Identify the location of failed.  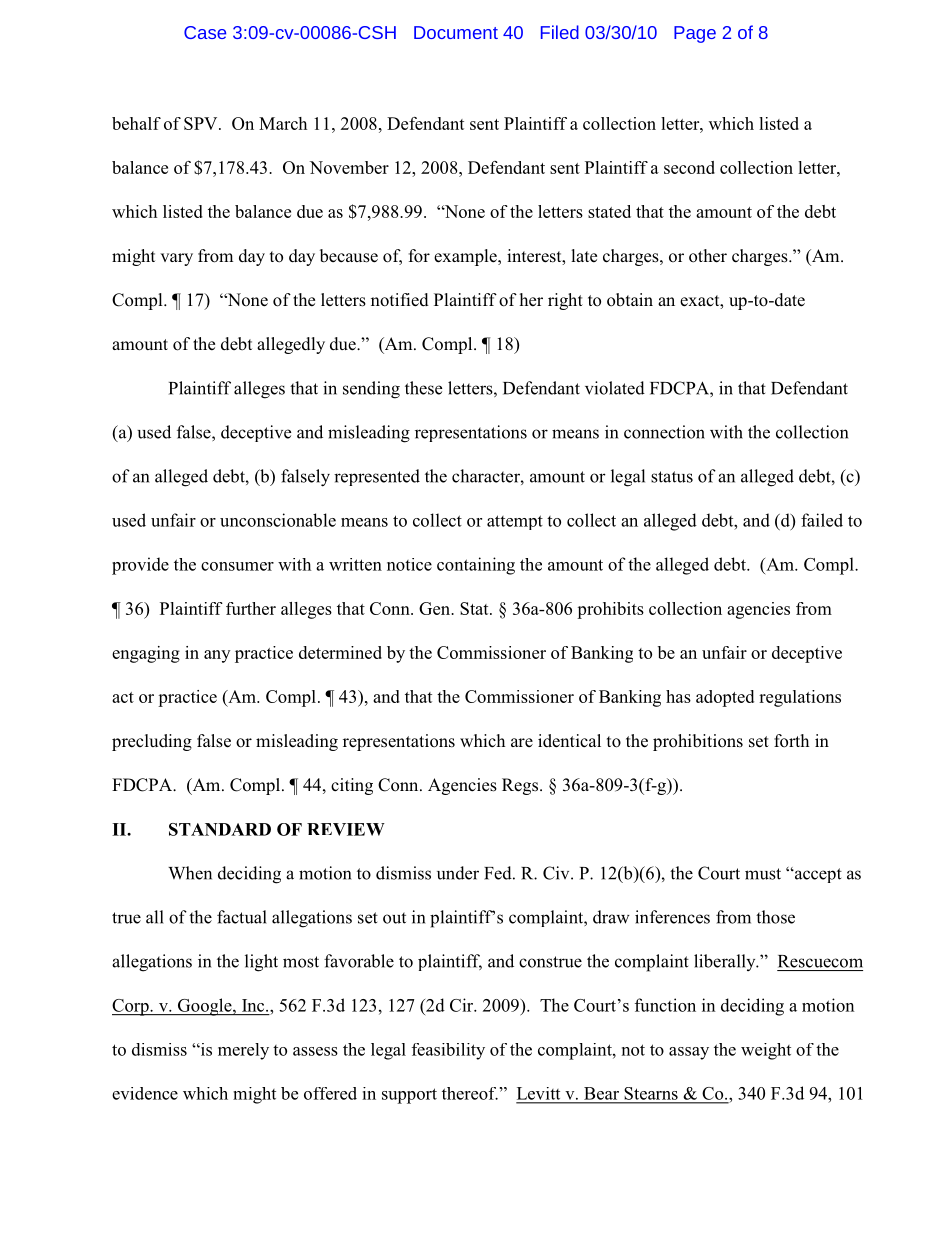
(822, 520).
